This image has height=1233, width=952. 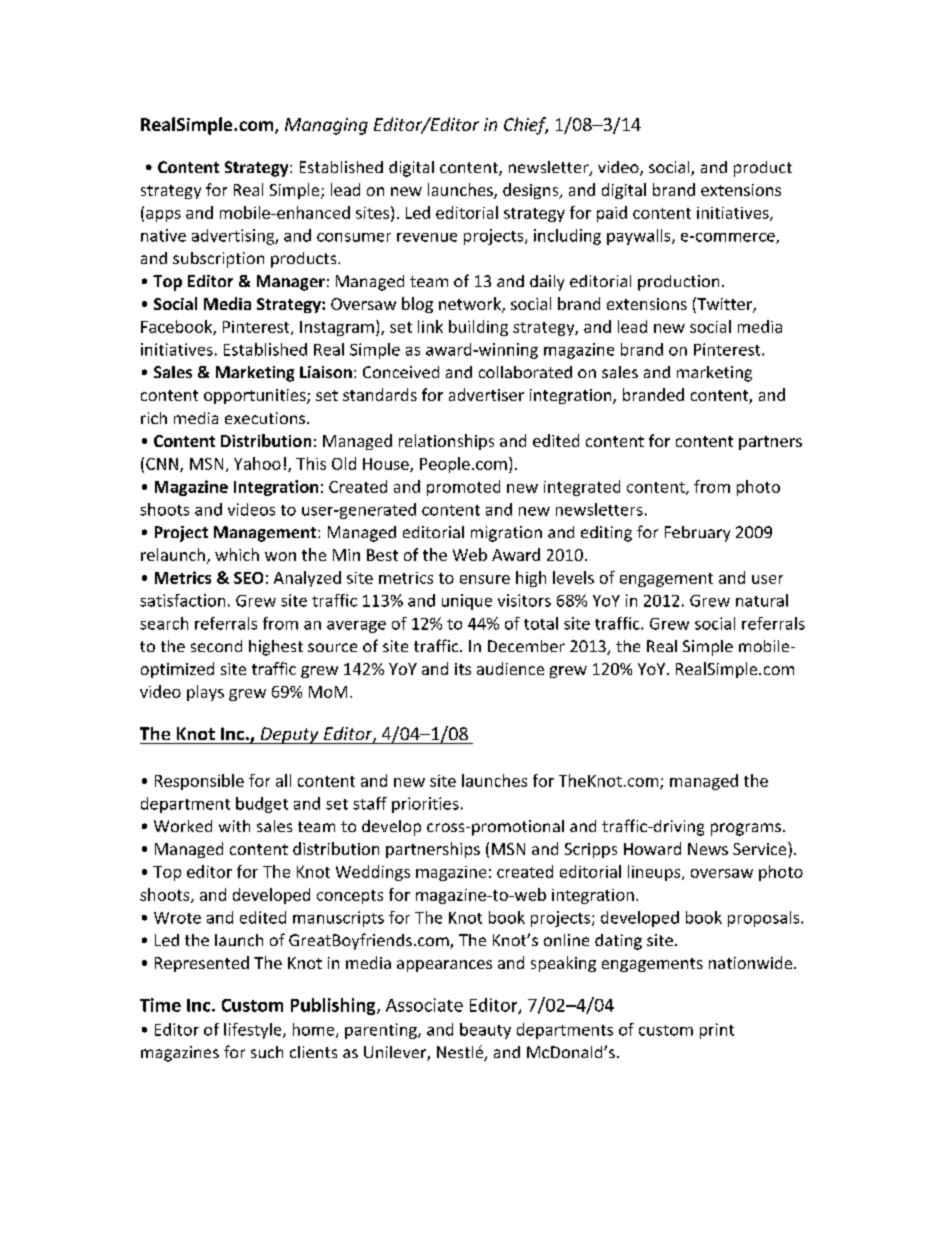 What do you see at coordinates (485, 1031) in the image?
I see `beauty` at bounding box center [485, 1031].
